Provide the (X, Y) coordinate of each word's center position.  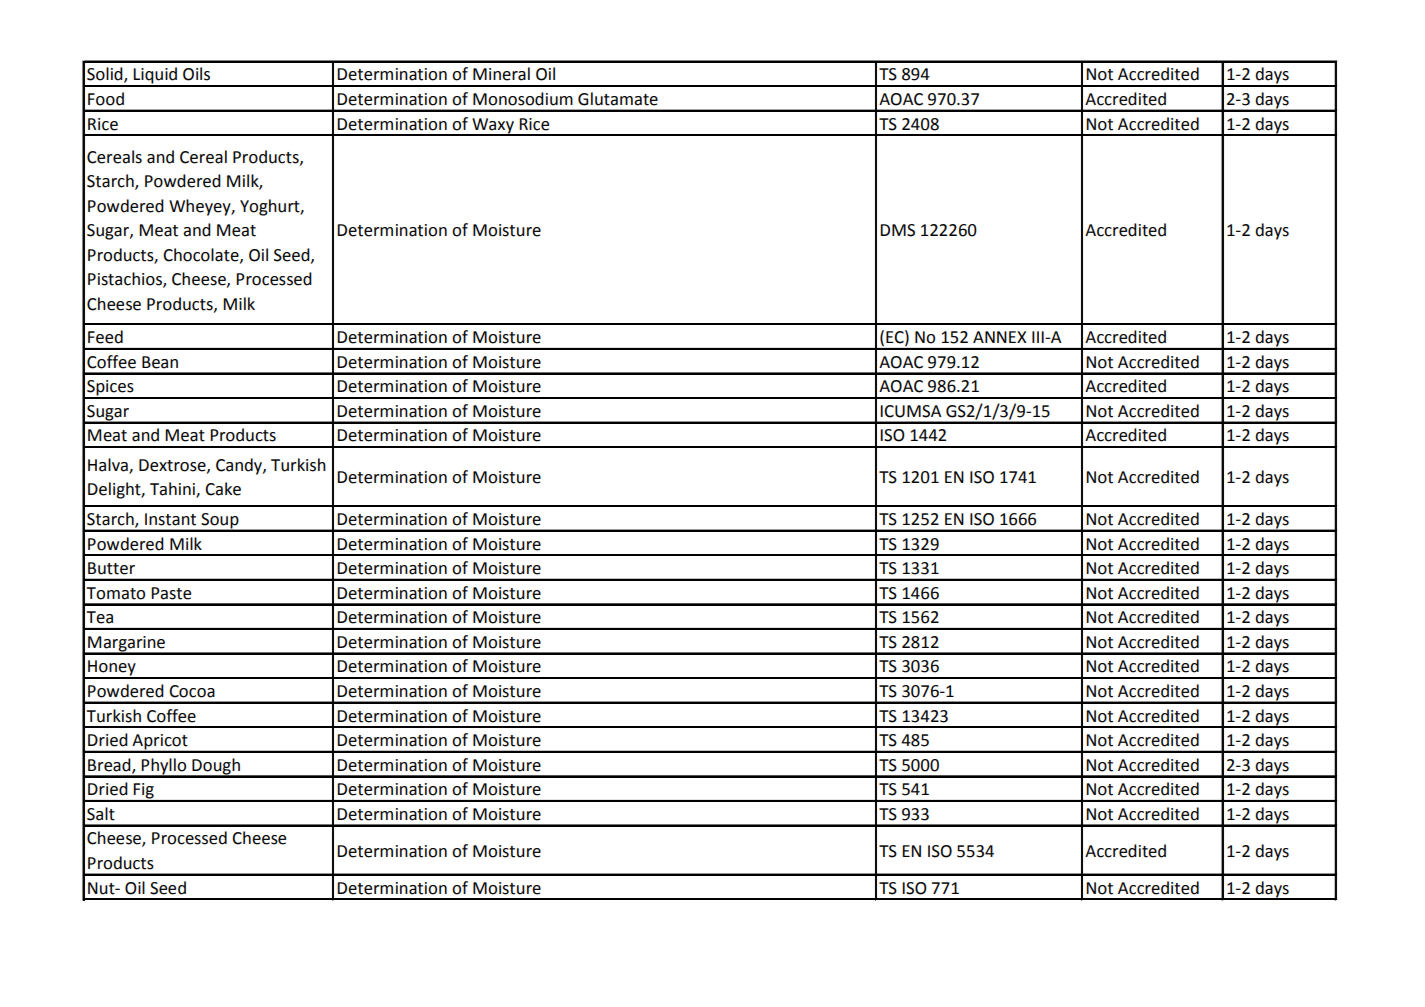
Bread (110, 765)
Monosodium (523, 99)
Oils (196, 74)
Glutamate (618, 99)
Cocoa (192, 691)
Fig (144, 792)
